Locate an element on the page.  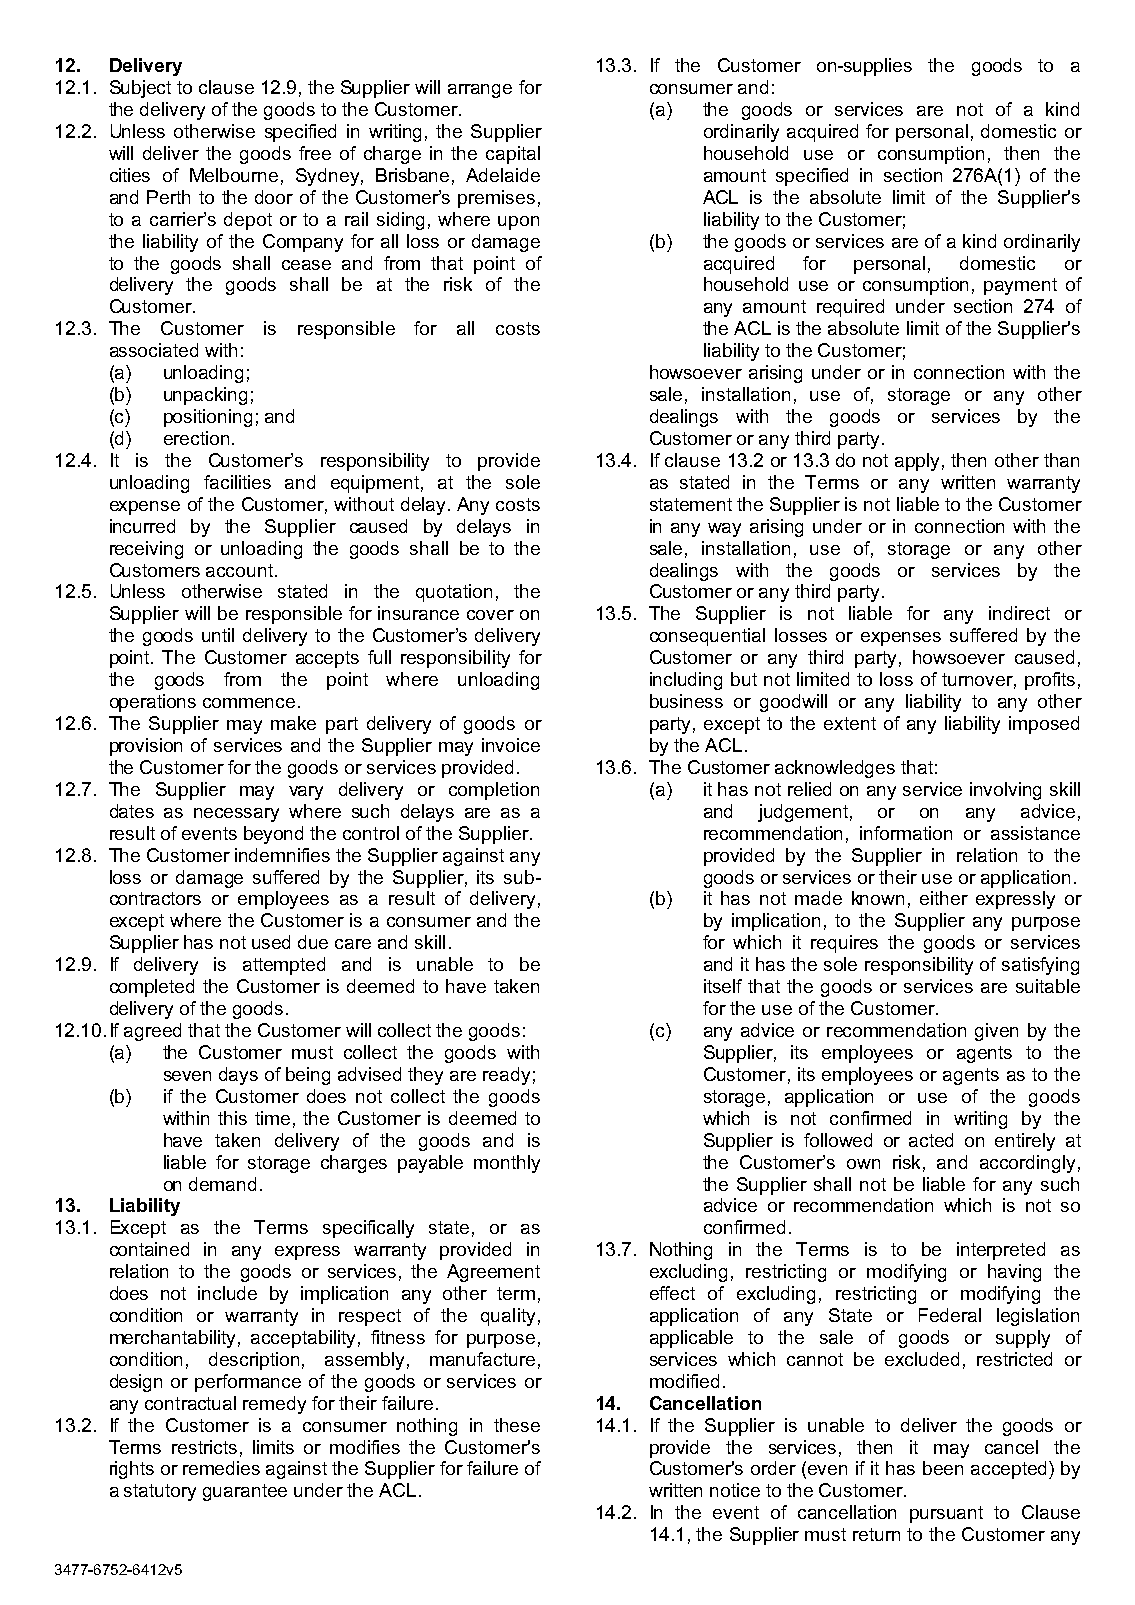
Melbourne is located at coordinates (234, 175).
